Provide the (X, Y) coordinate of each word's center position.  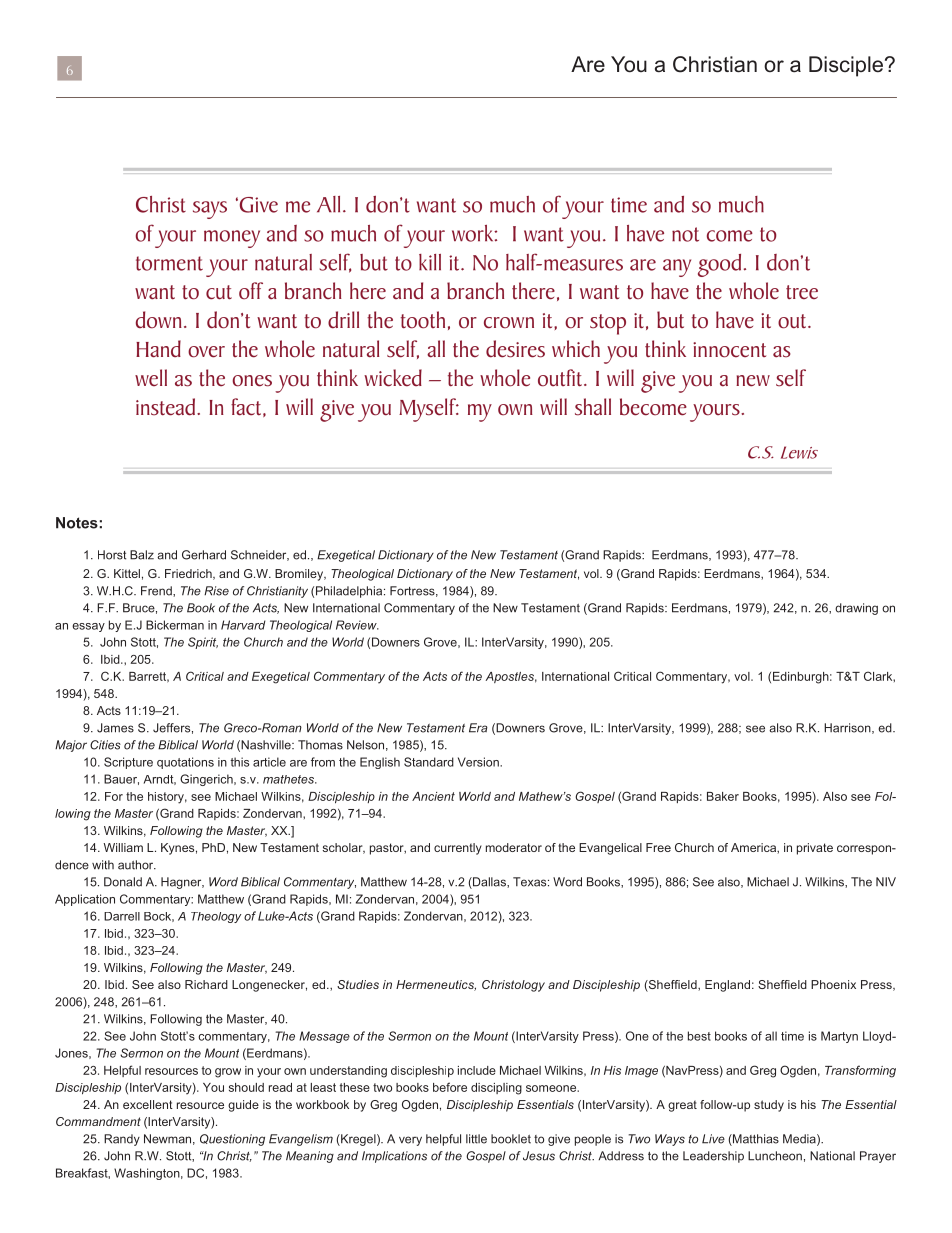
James (115, 728)
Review (357, 625)
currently (458, 849)
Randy (122, 1140)
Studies (358, 984)
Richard (206, 984)
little (476, 1139)
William (123, 847)
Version (479, 762)
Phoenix (833, 984)
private (815, 849)
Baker (723, 796)
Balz (142, 555)
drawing (856, 609)
